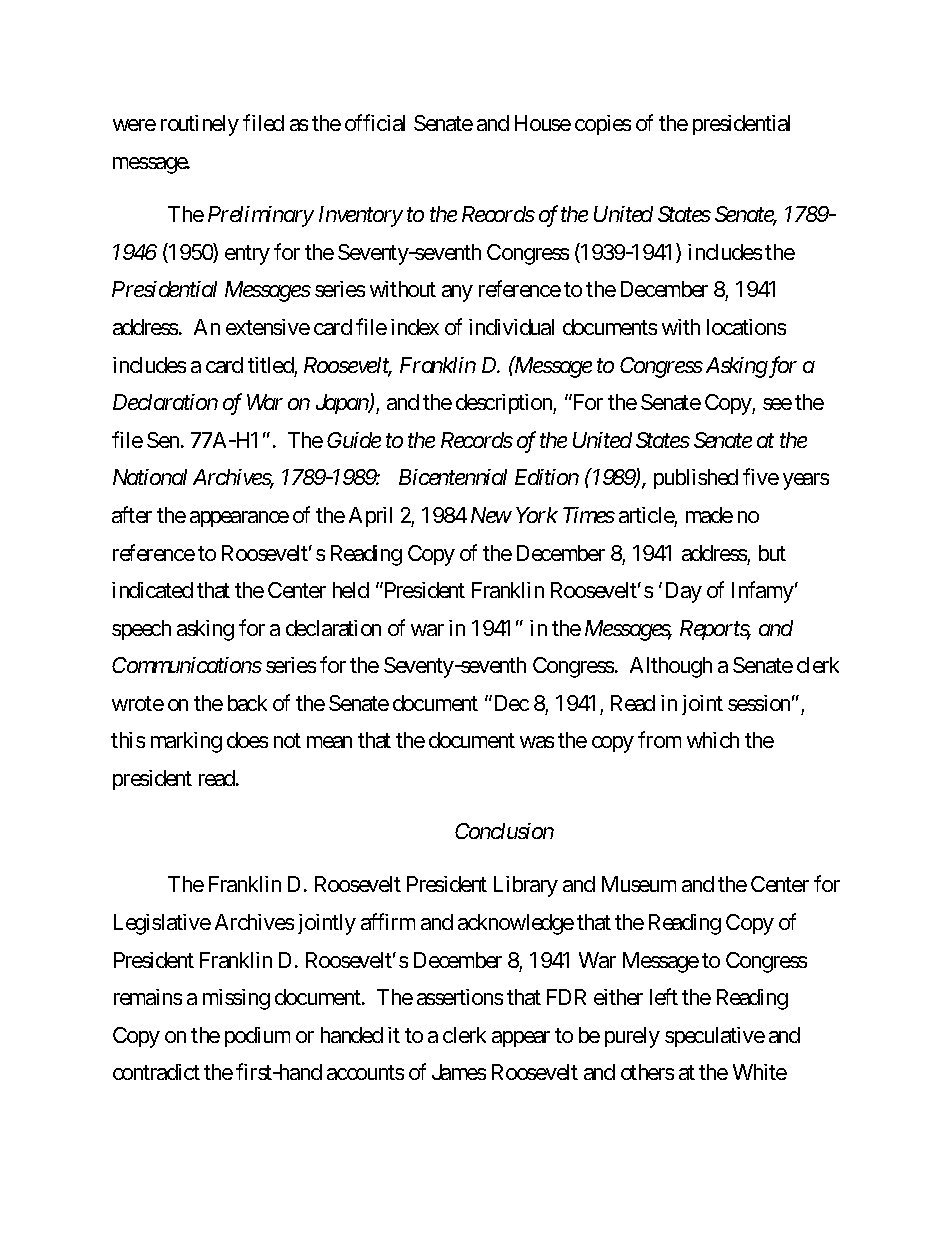  I want to click on National, so click(150, 477).
